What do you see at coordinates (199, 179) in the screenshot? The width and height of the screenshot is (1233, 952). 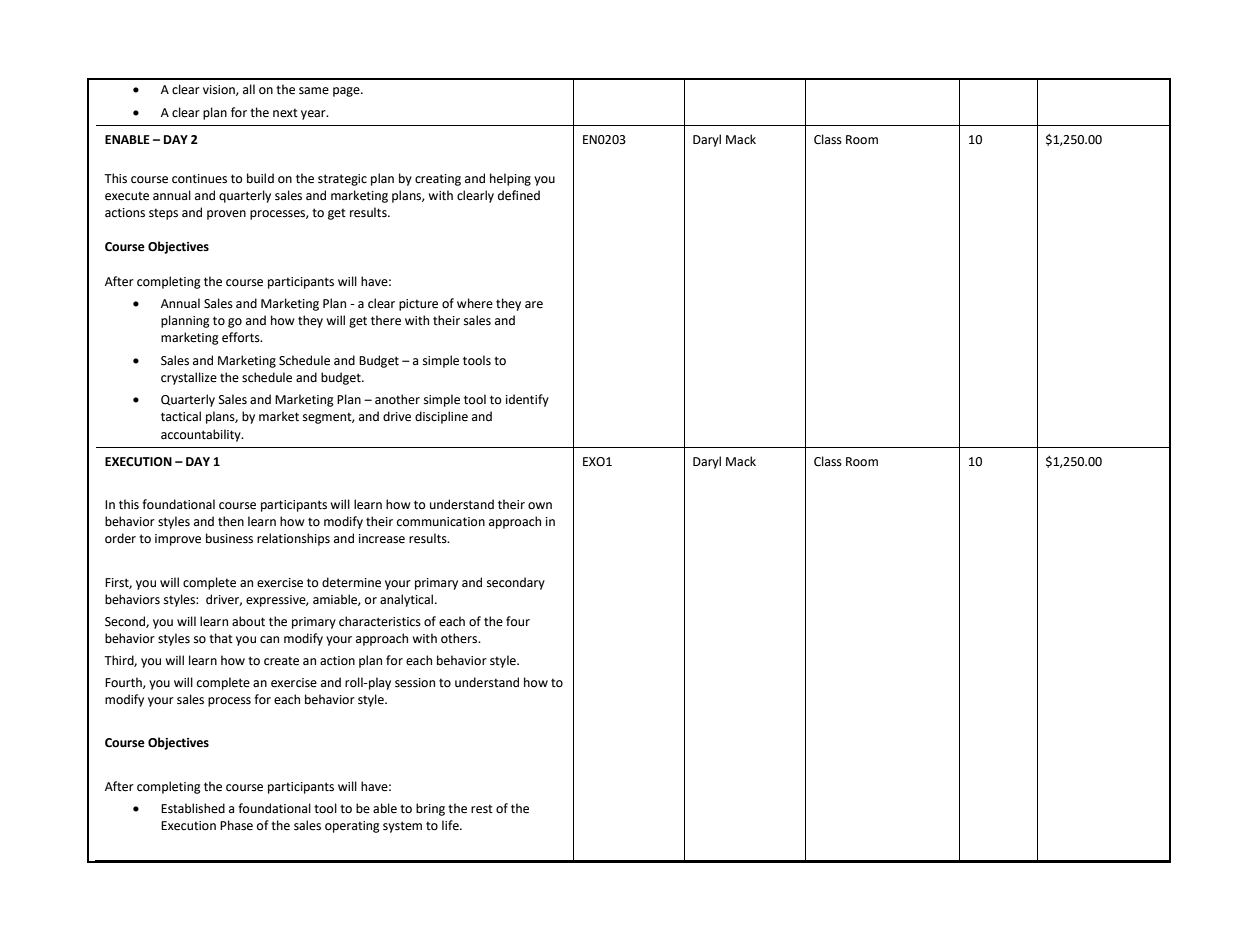 I see `continues` at bounding box center [199, 179].
